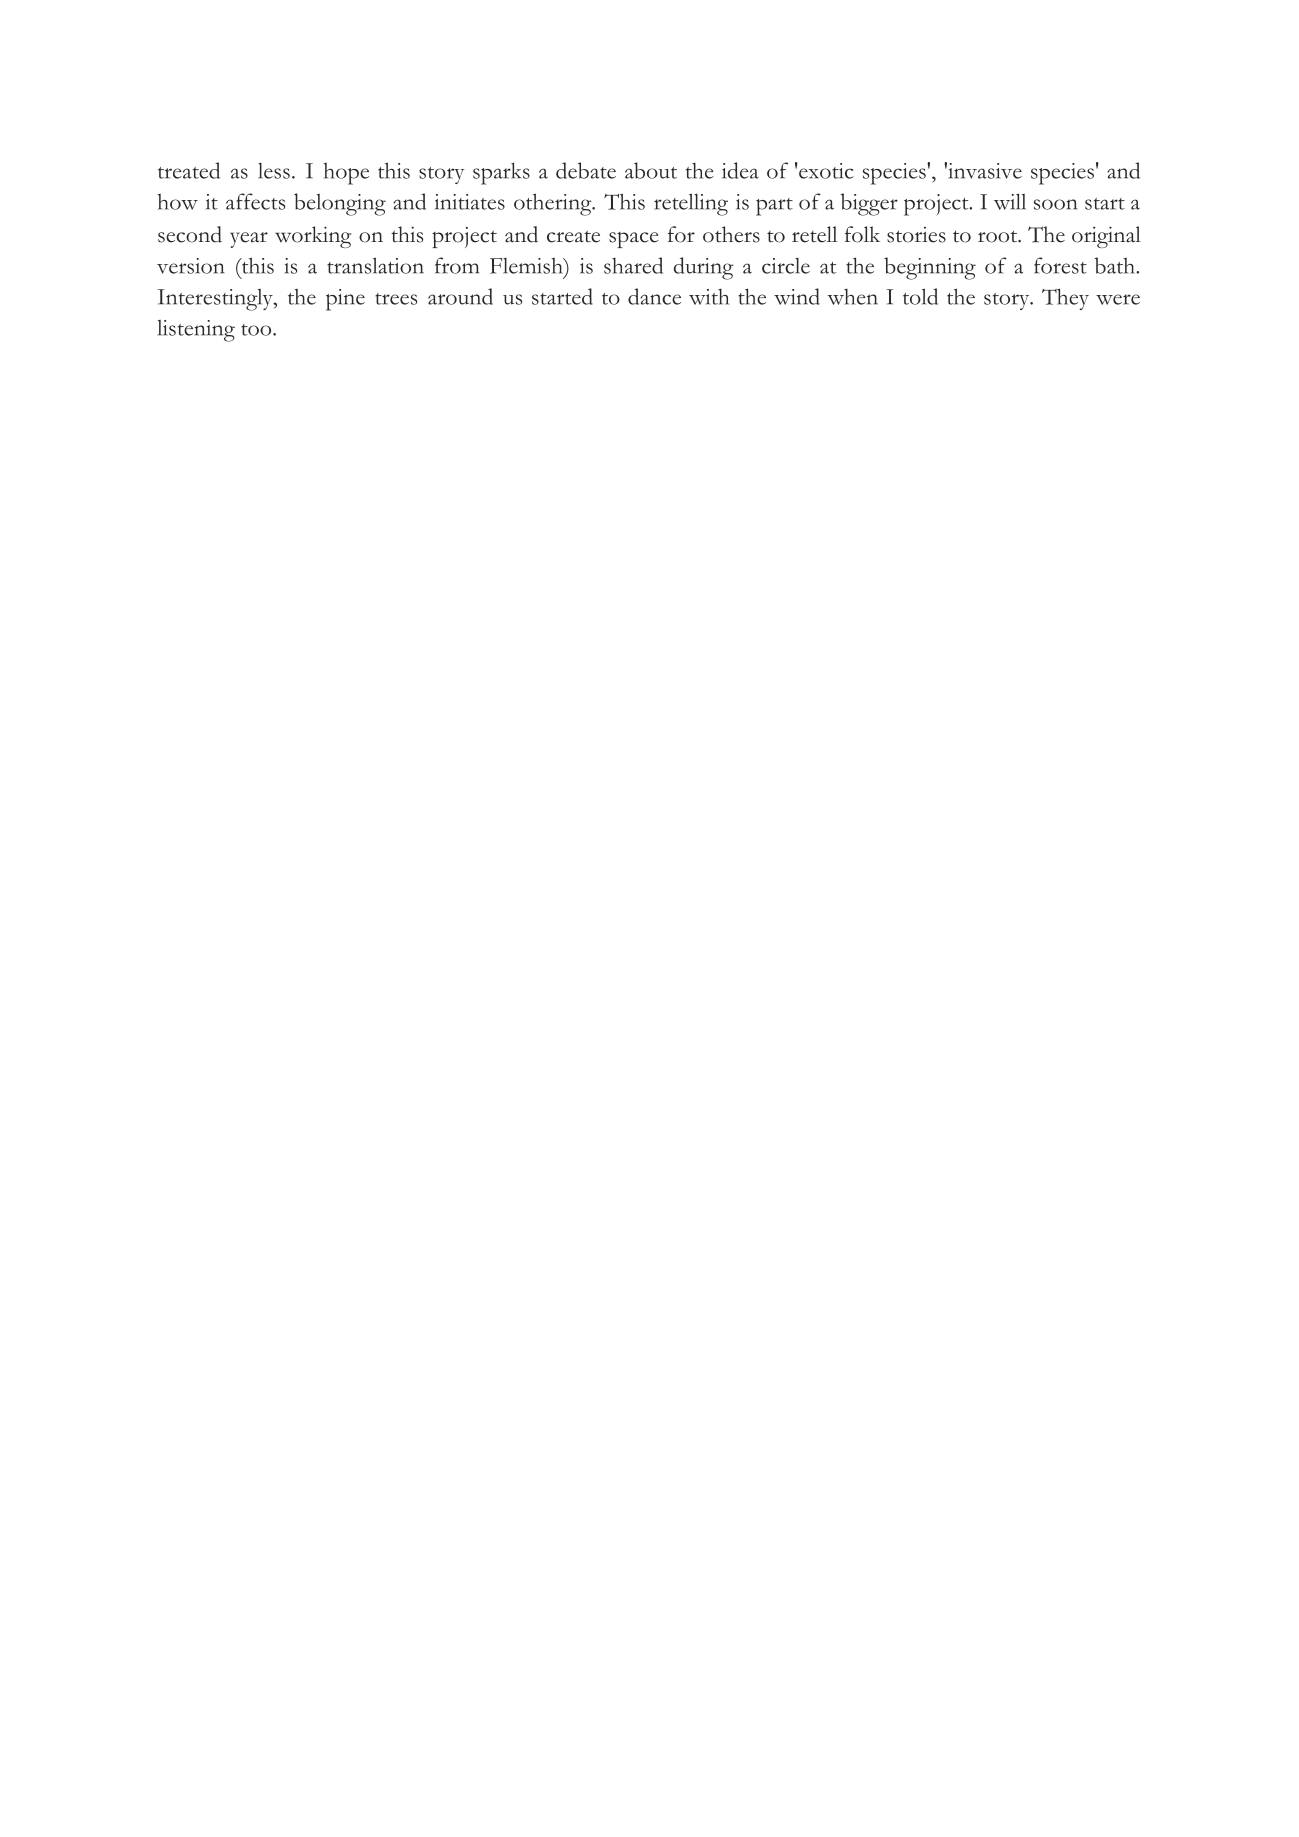 This document has height=1837, width=1299. What do you see at coordinates (825, 171) in the document?
I see `exotic` at bounding box center [825, 171].
